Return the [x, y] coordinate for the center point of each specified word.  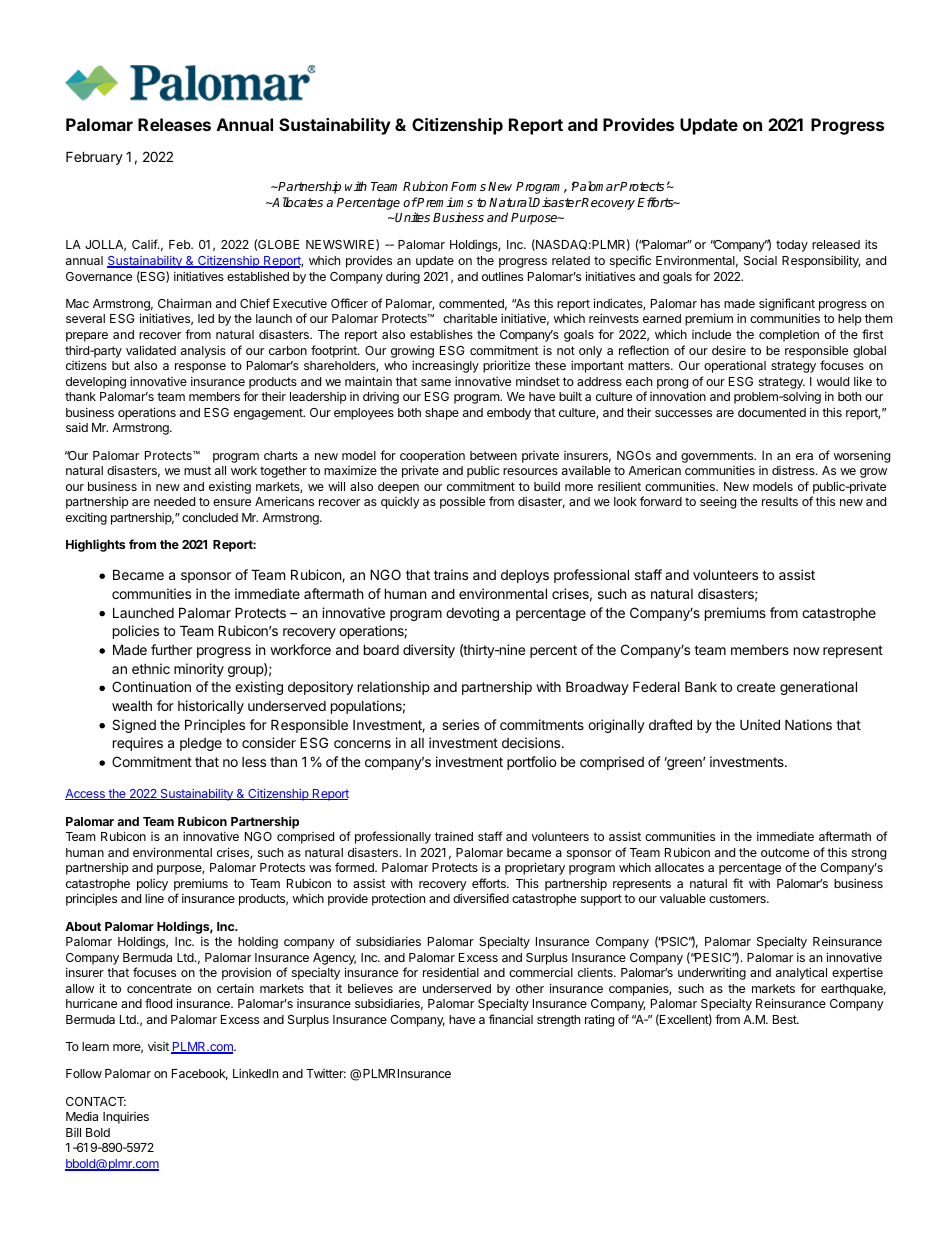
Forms [468, 186]
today [792, 246]
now [807, 651]
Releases [174, 124]
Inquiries [126, 1118]
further [171, 649]
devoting [472, 614]
